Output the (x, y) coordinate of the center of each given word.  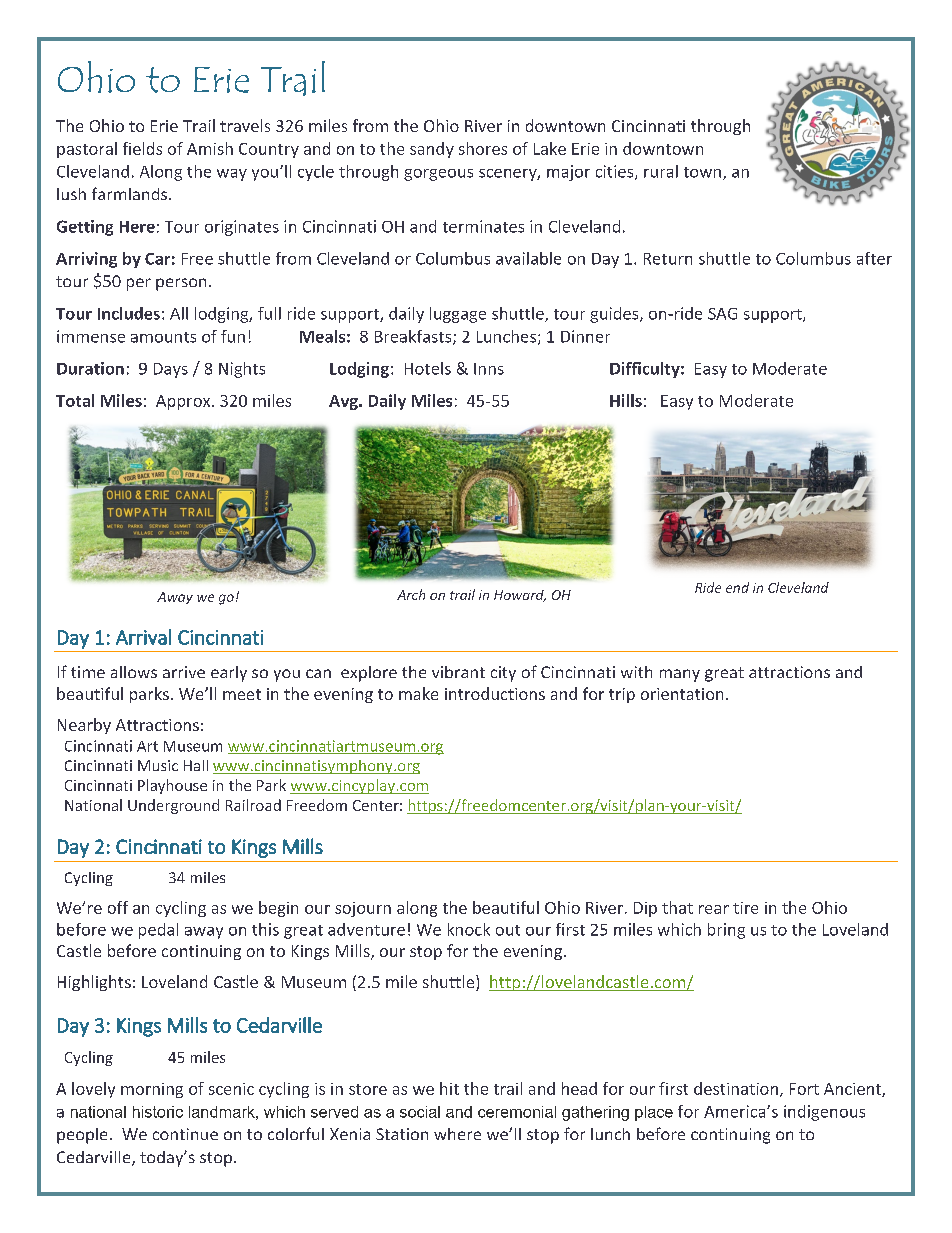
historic (158, 1112)
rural (661, 171)
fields (142, 148)
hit (449, 1088)
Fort (804, 1089)
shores (483, 148)
